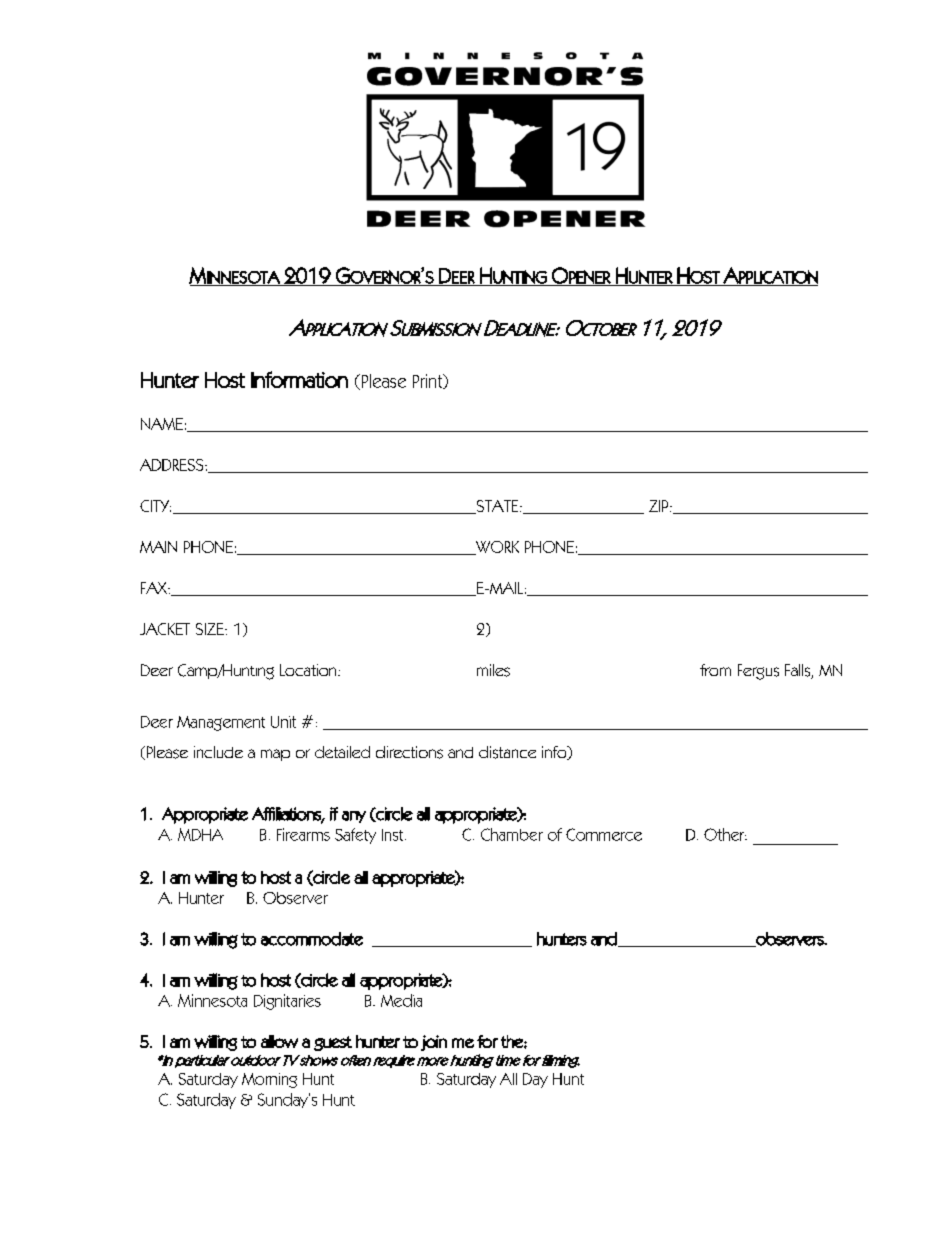 This document has height=1233, width=952. I want to click on Other, so click(725, 834).
